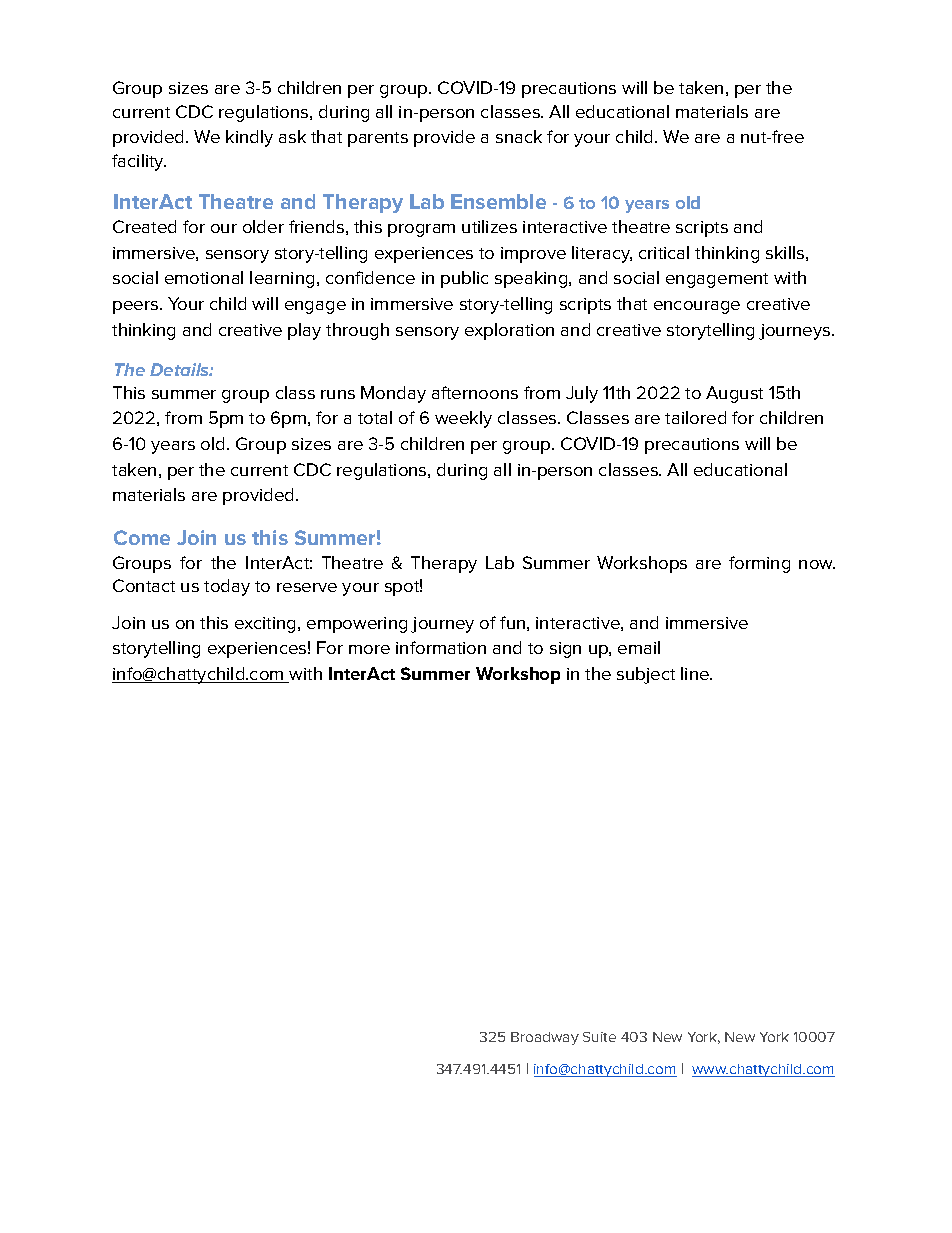 Image resolution: width=952 pixels, height=1233 pixels. I want to click on line, so click(696, 673).
